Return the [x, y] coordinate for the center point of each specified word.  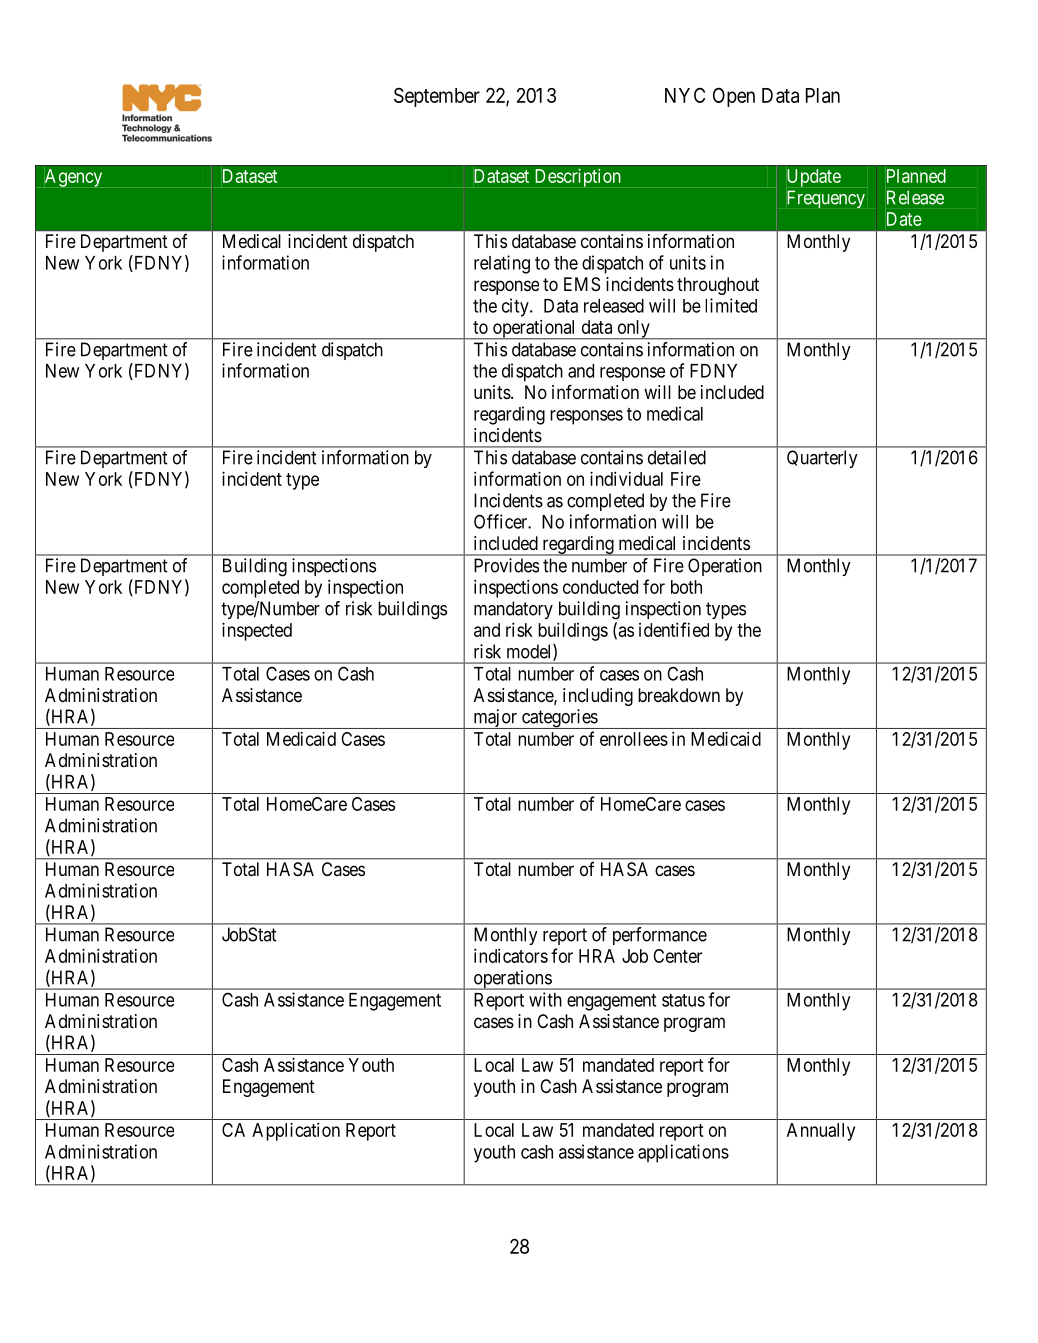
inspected [257, 631]
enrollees [634, 739]
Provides [506, 565]
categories [559, 719]
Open [734, 97]
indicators [511, 956]
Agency [73, 178]
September [437, 97]
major [495, 719]
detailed [677, 457]
